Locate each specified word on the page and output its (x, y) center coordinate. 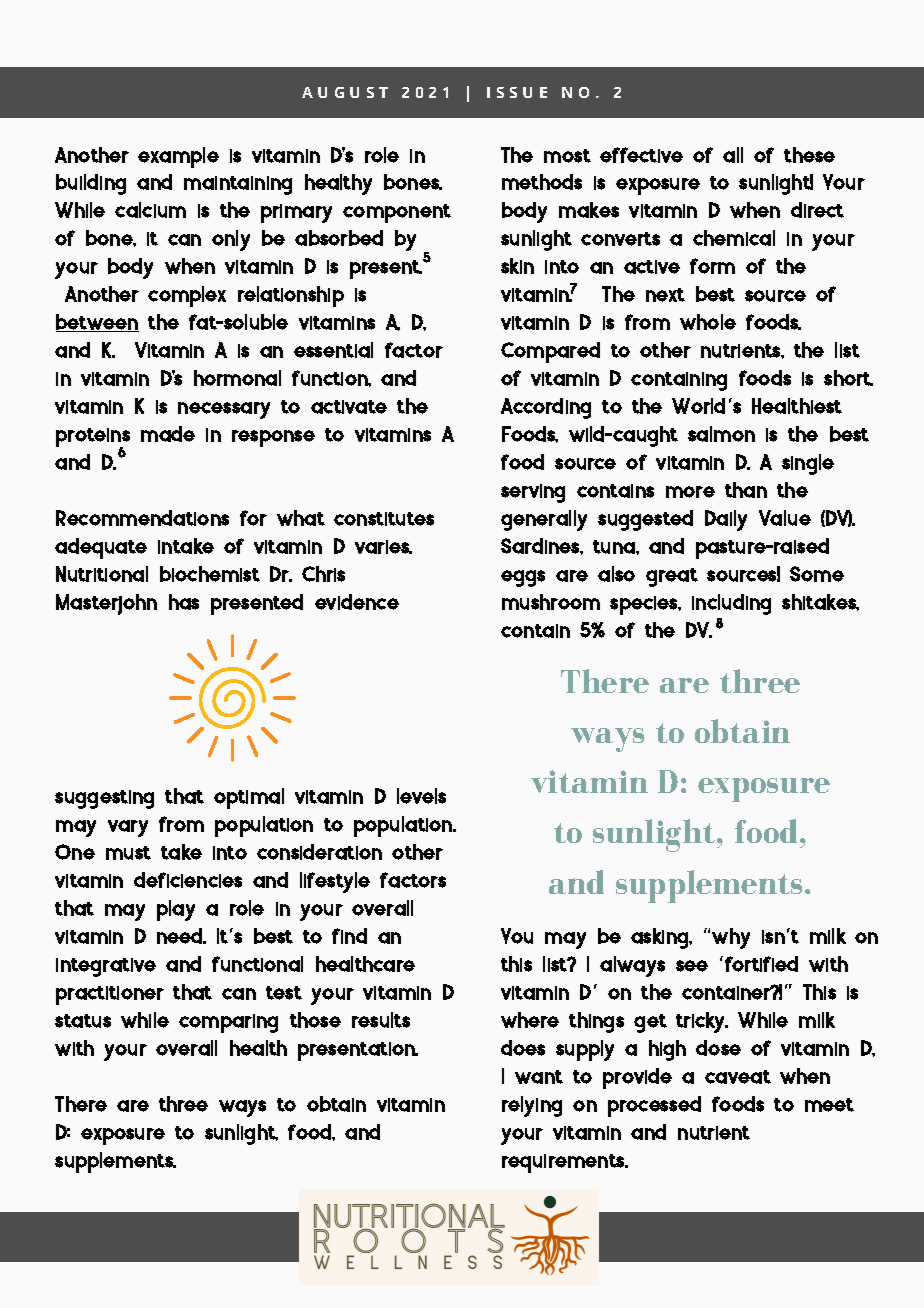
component (397, 213)
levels (421, 796)
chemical (734, 238)
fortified (761, 964)
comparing (228, 1023)
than (746, 490)
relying (532, 1106)
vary (128, 828)
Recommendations (142, 518)
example (178, 157)
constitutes (384, 519)
